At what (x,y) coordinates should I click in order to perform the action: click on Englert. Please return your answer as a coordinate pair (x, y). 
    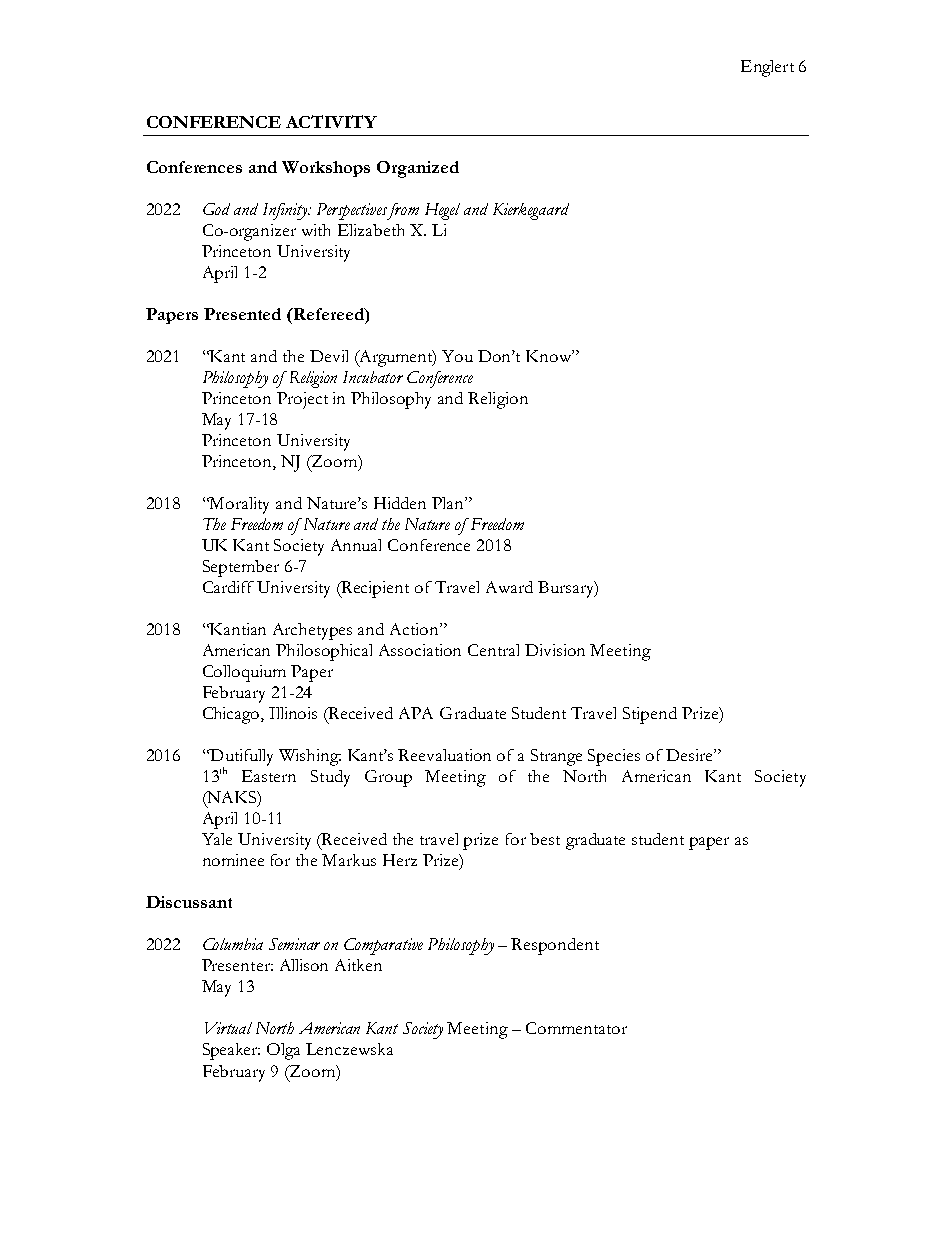
    Looking at the image, I should click on (767, 68).
